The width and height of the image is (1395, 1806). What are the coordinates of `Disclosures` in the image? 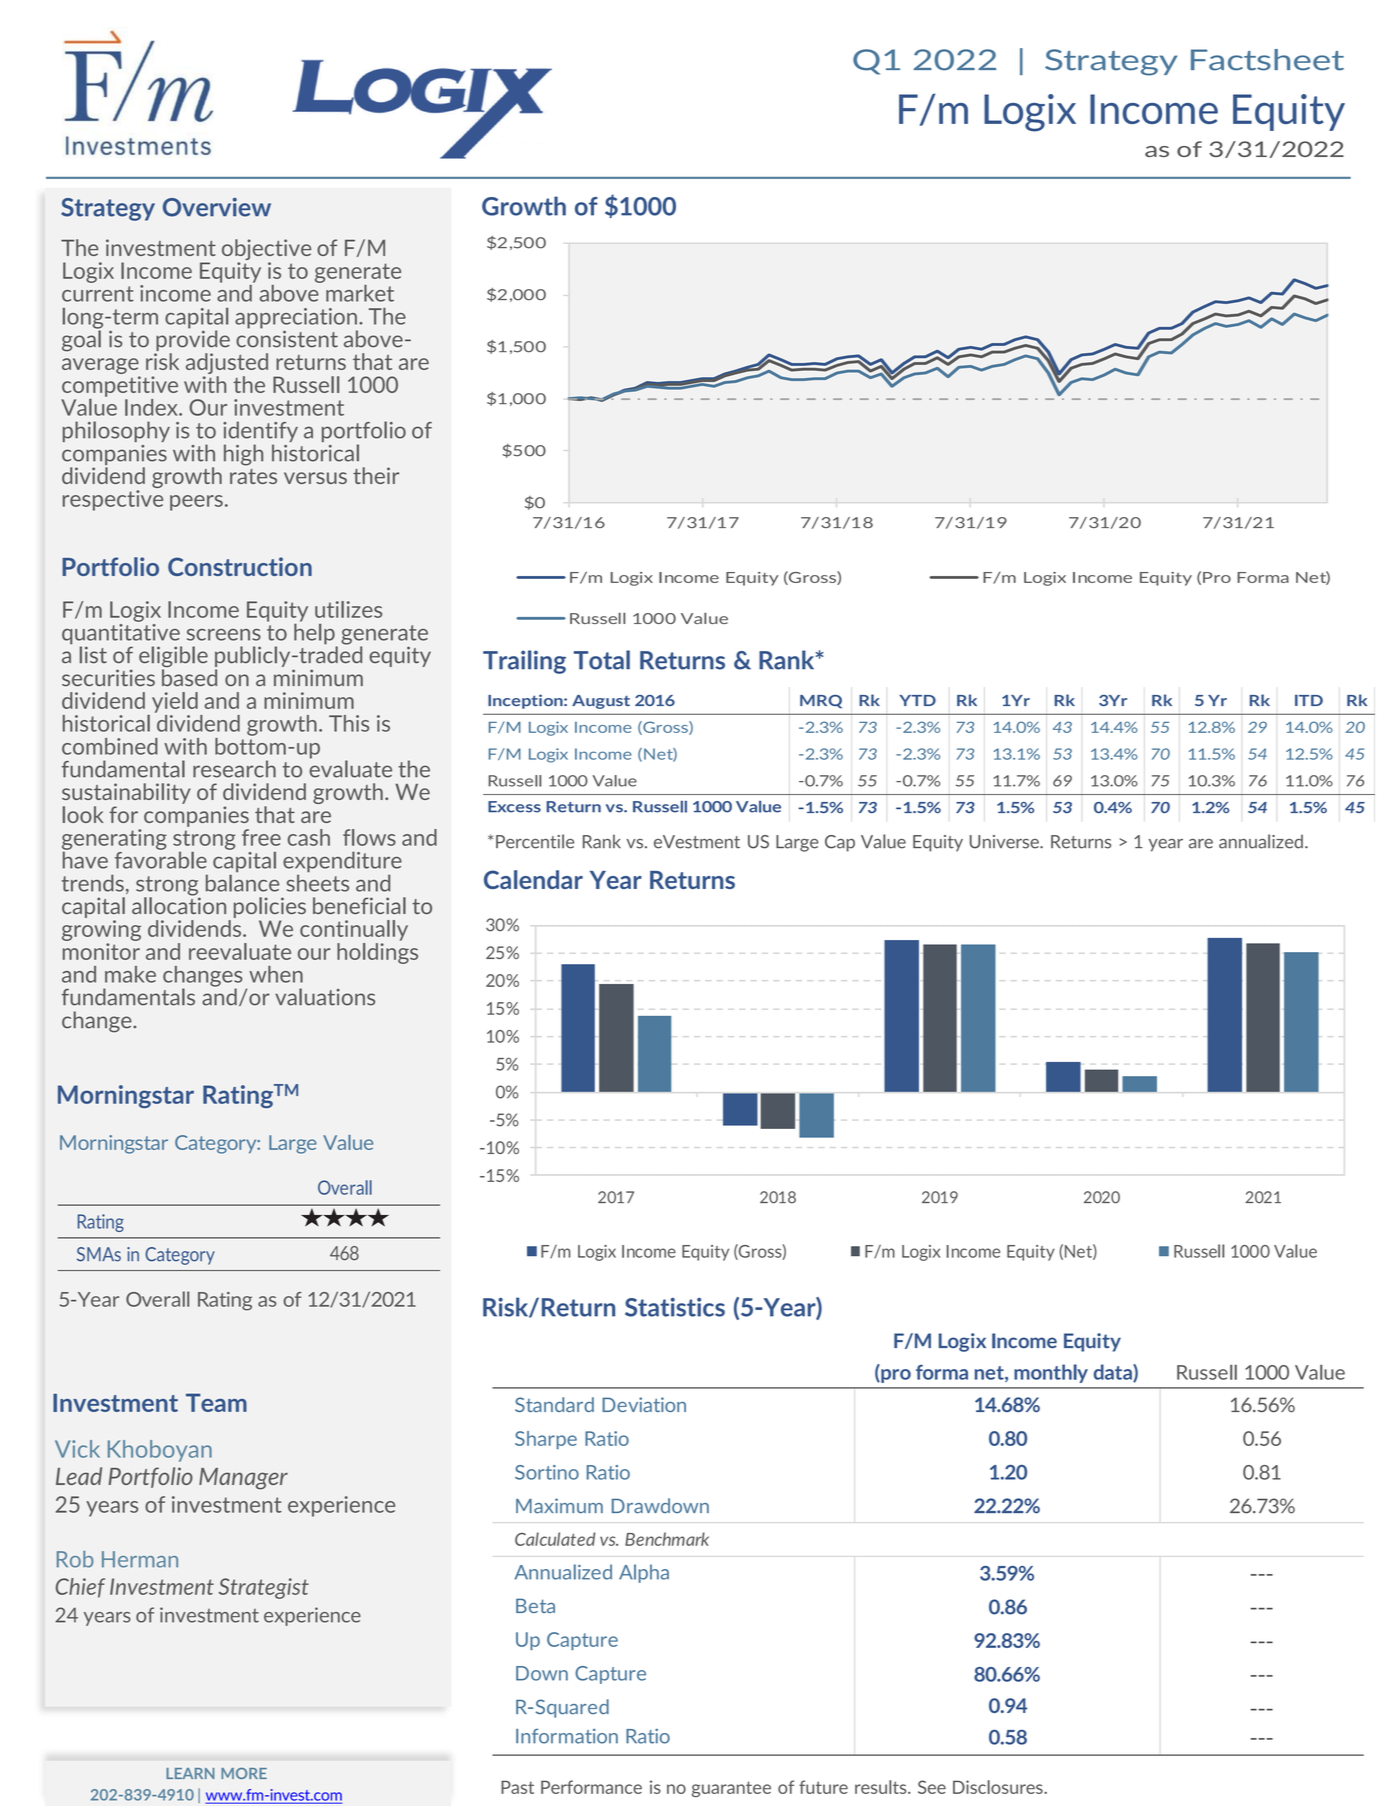 It's located at (999, 1787).
